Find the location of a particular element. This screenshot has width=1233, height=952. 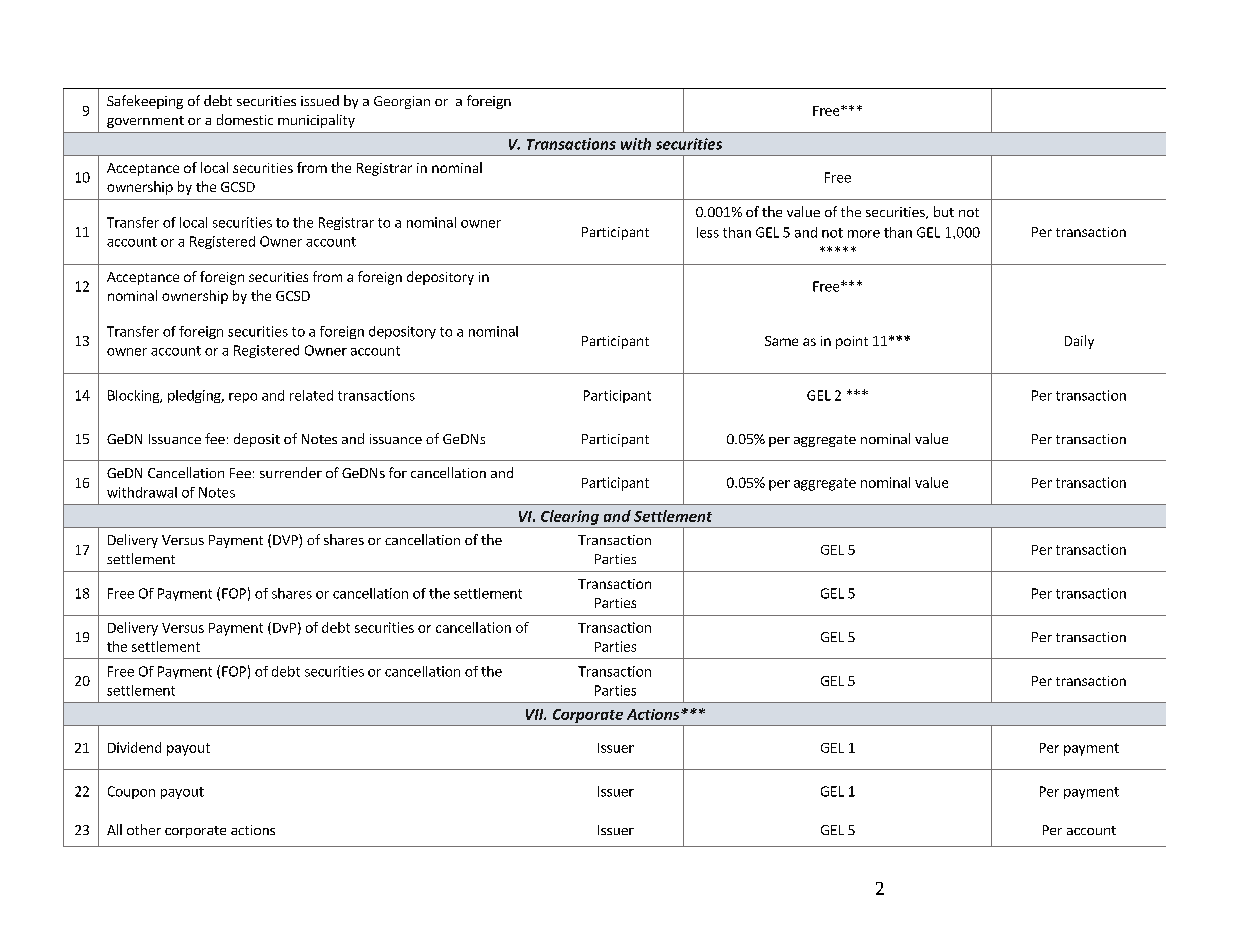

repo is located at coordinates (243, 398).
